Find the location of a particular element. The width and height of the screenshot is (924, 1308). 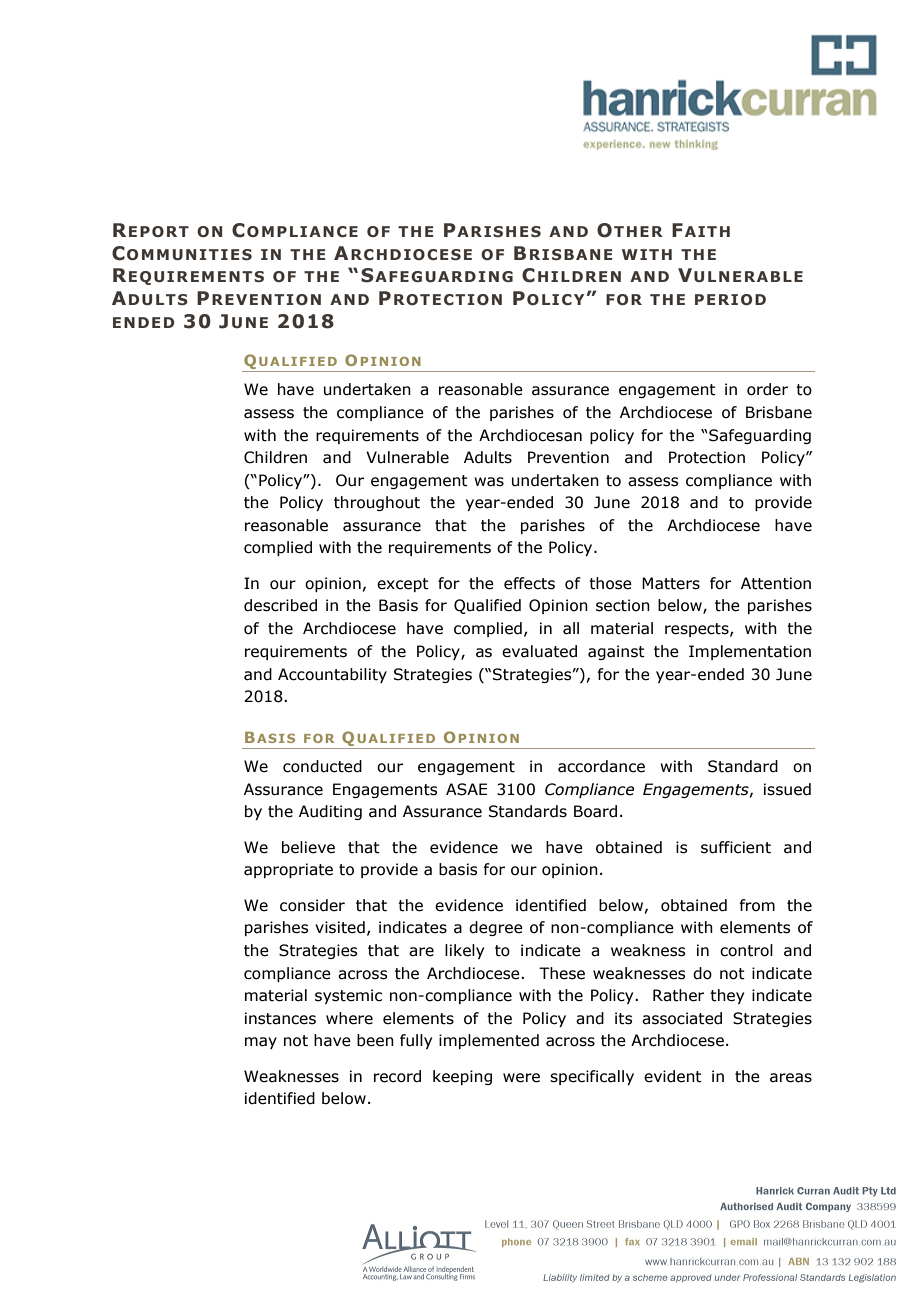

conducted is located at coordinates (322, 766).
